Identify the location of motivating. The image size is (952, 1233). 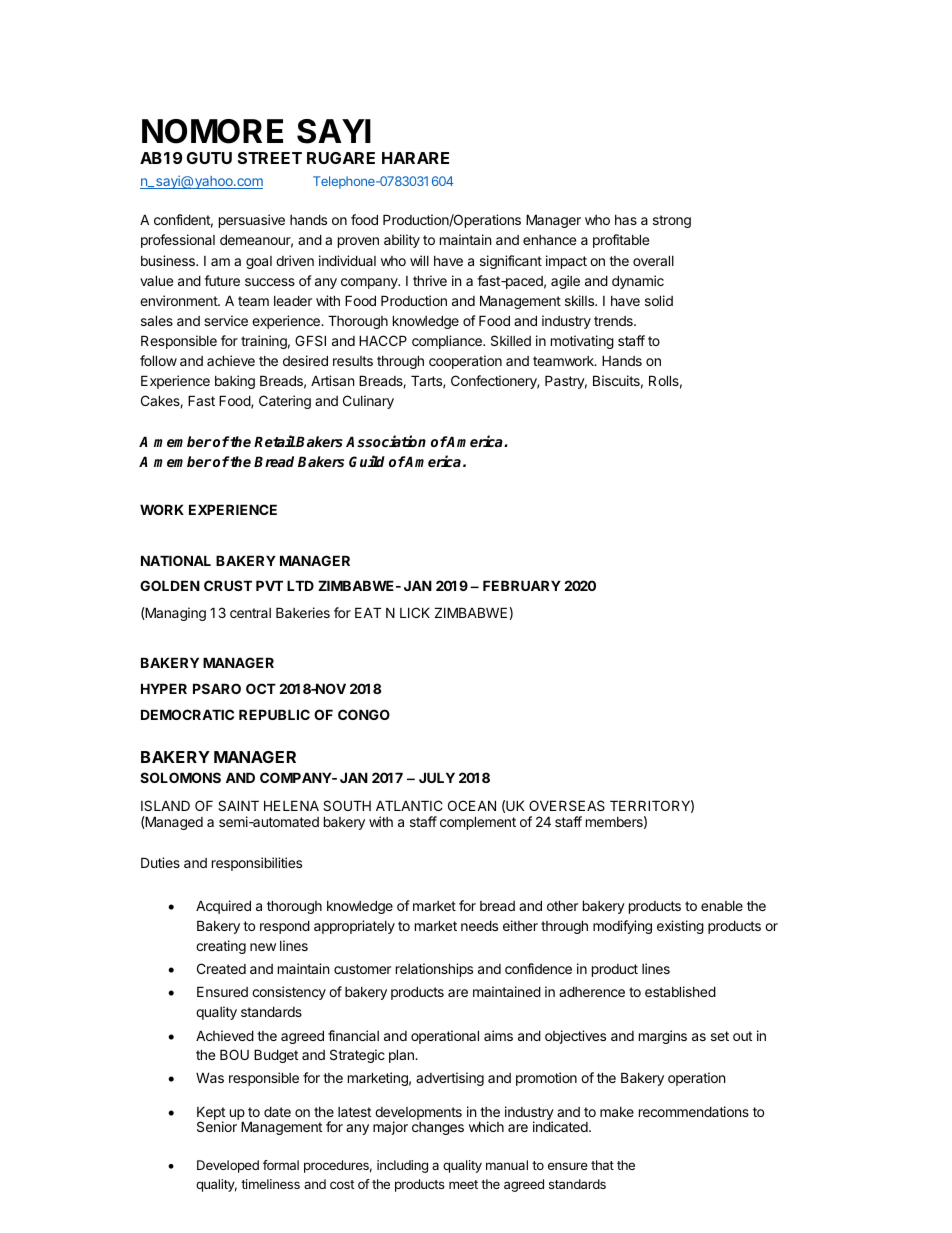
(582, 342).
